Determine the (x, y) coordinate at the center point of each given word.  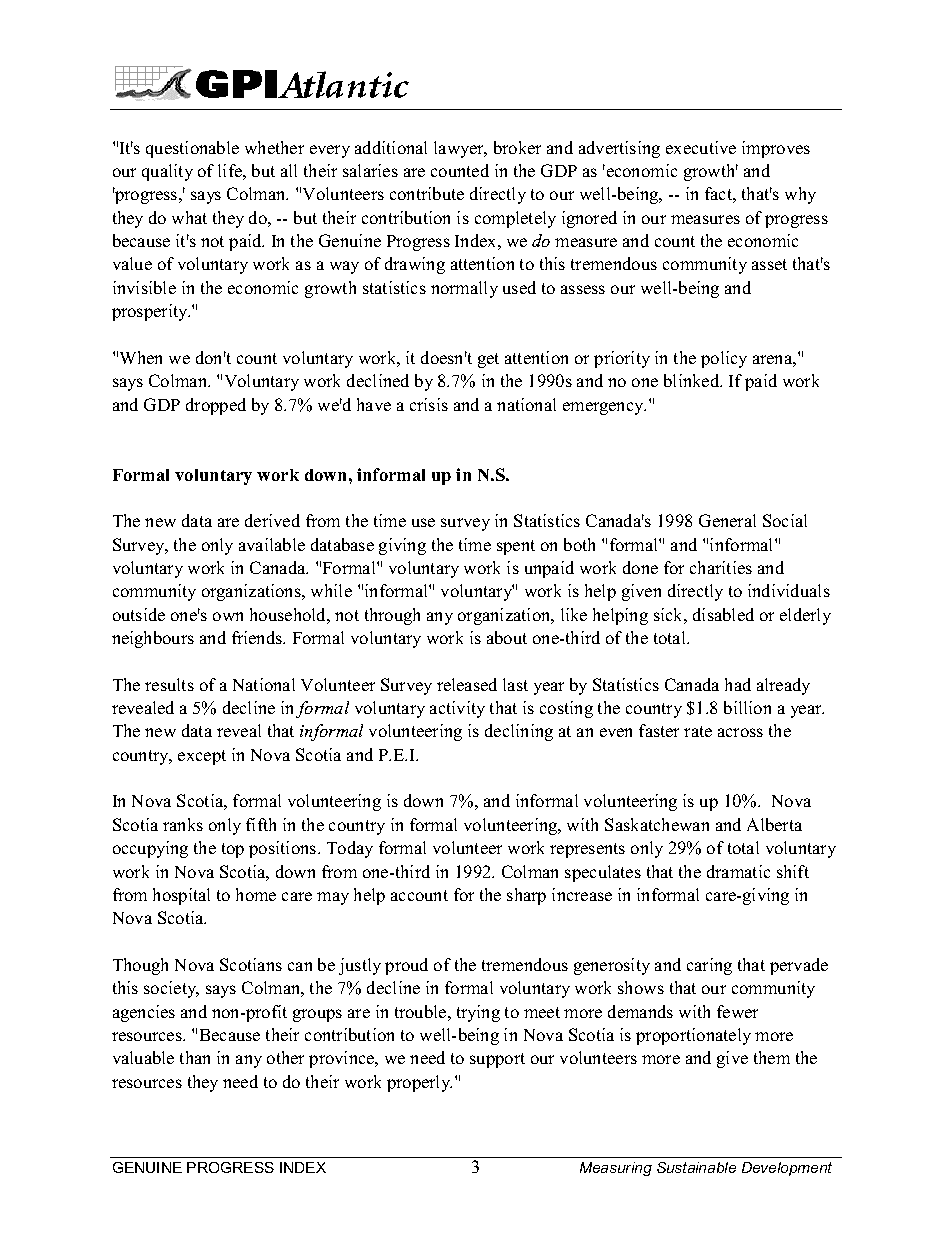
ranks (183, 824)
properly (419, 1083)
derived (272, 520)
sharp (526, 896)
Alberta (774, 824)
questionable (192, 149)
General (727, 520)
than (195, 1057)
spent (516, 547)
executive (701, 147)
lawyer (460, 149)
